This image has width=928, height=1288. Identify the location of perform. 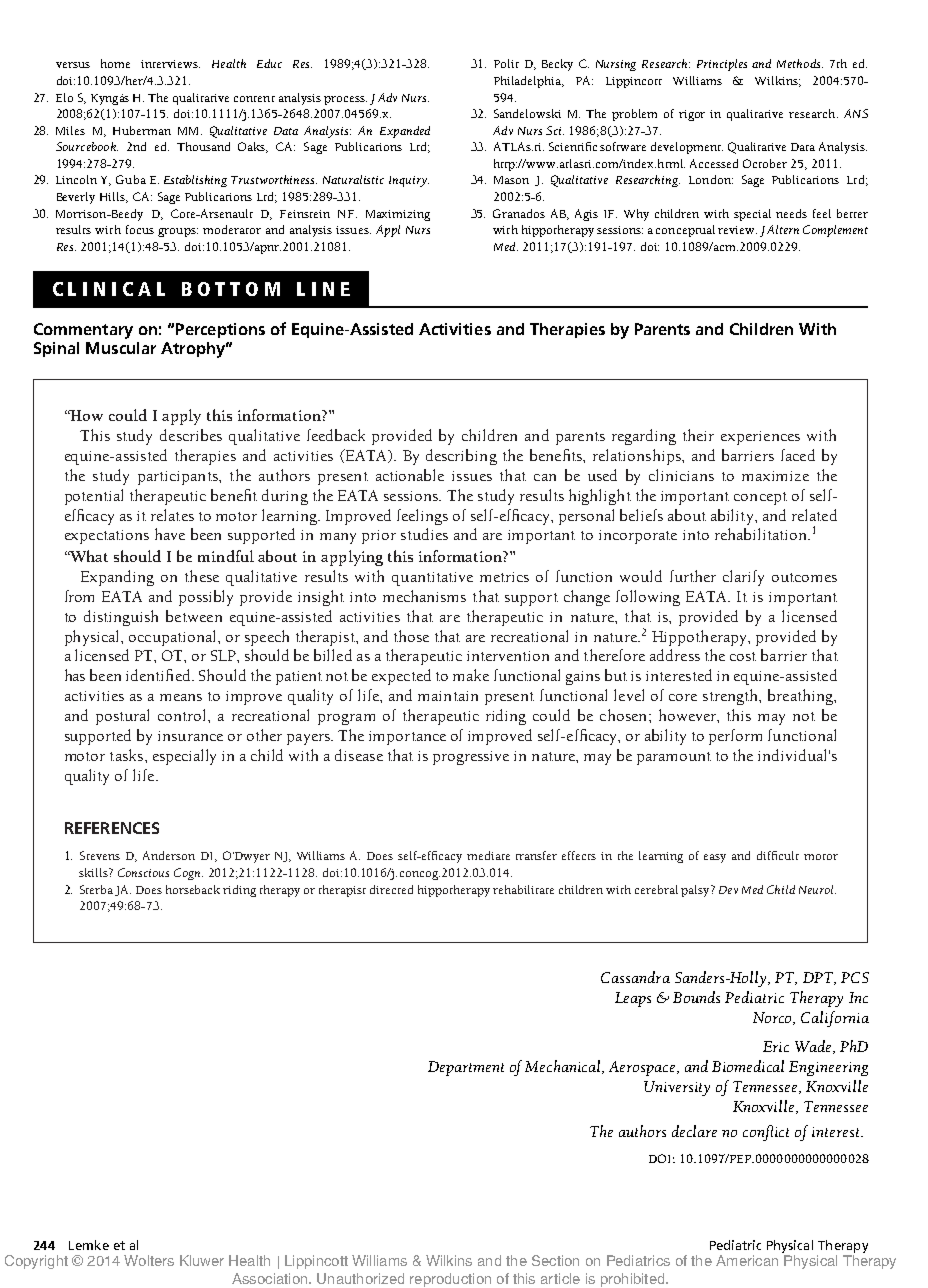
(735, 737).
